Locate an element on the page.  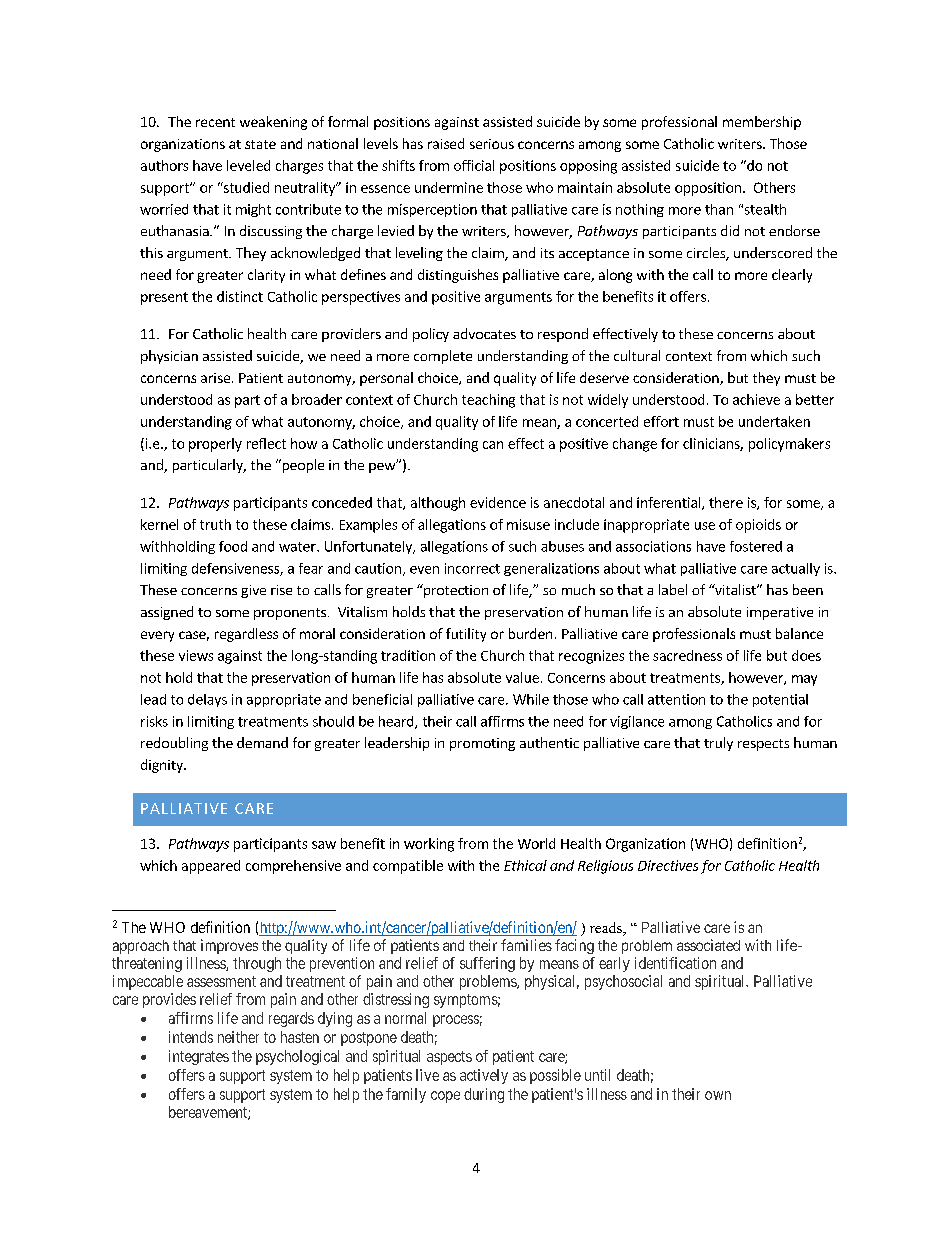
own is located at coordinates (718, 1095).
